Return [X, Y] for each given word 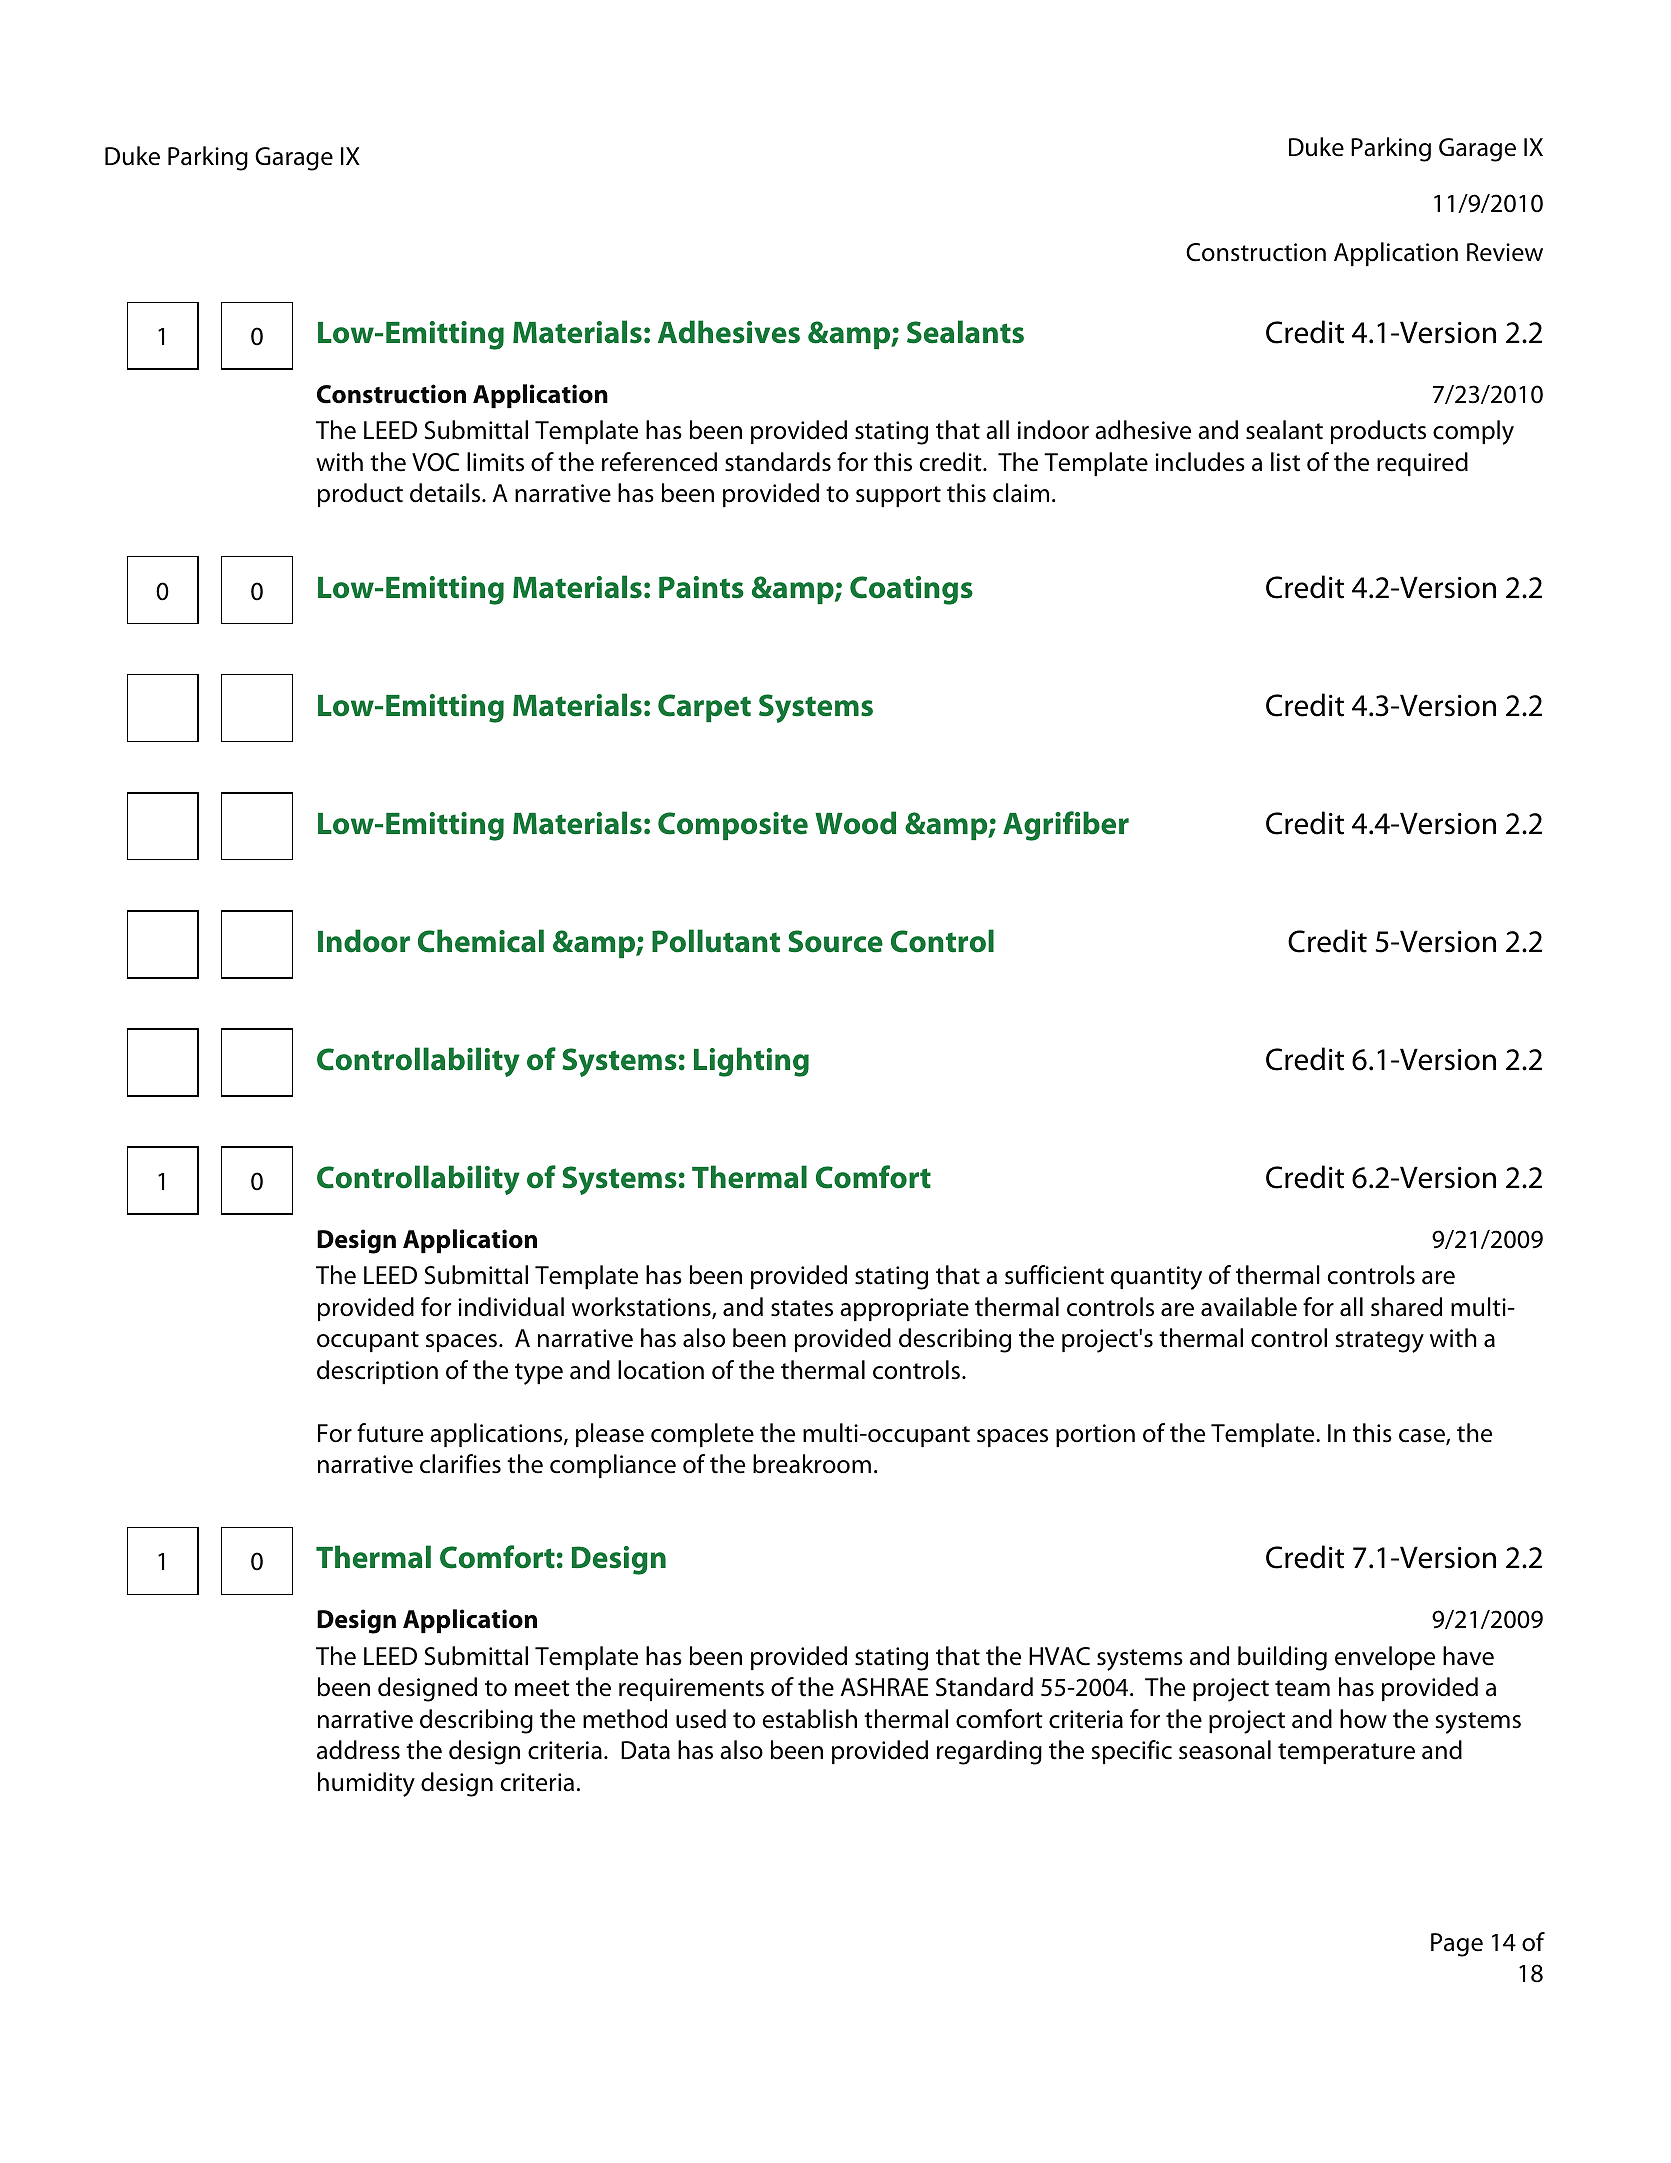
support [898, 496]
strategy [1380, 1342]
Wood [855, 823]
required [1422, 464]
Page [1457, 1945]
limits [495, 462]
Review [1505, 252]
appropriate [904, 1309]
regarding [989, 1752]
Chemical [481, 941]
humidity [366, 1784]
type [539, 1374]
